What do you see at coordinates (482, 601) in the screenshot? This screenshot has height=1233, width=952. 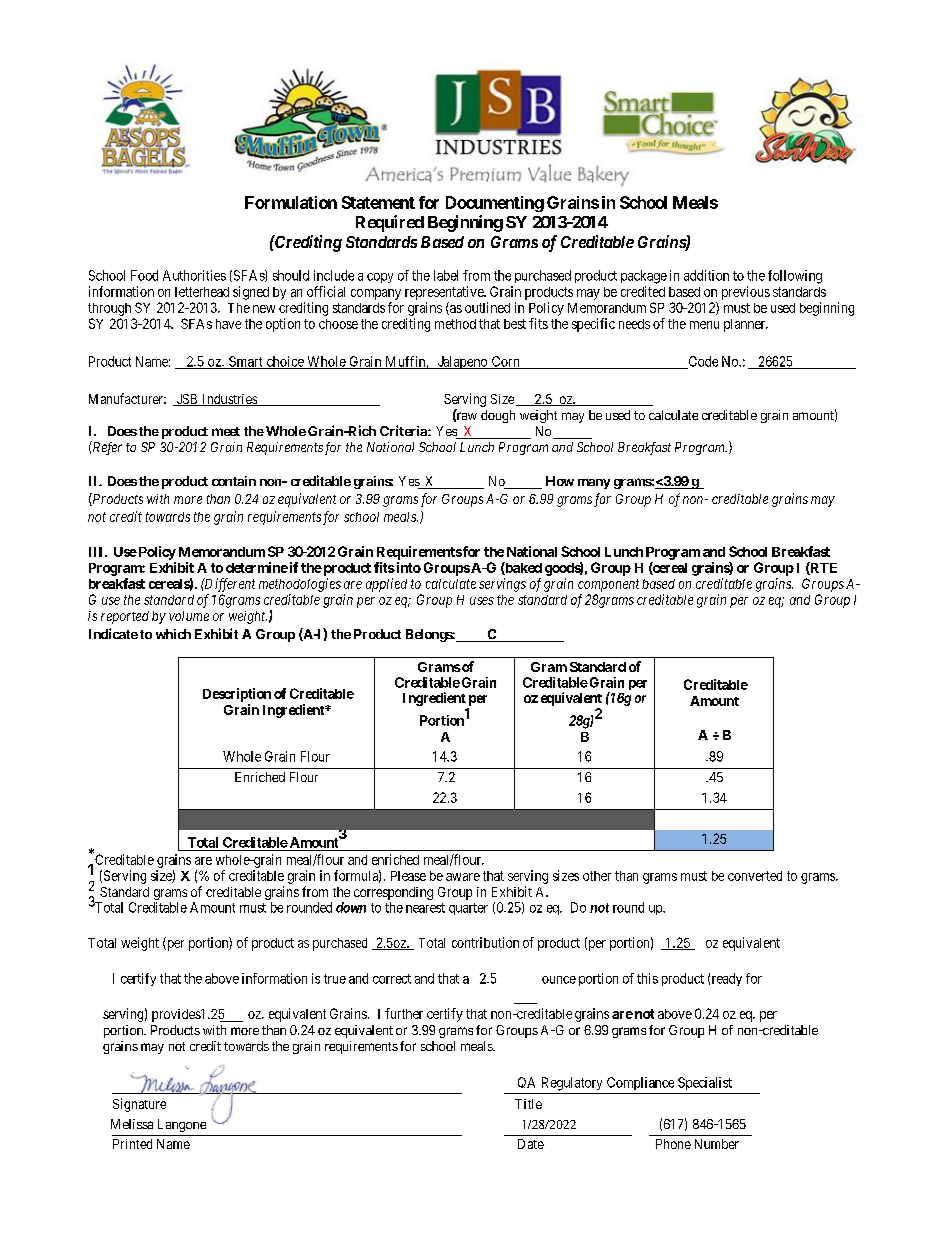 I see `uses` at bounding box center [482, 601].
